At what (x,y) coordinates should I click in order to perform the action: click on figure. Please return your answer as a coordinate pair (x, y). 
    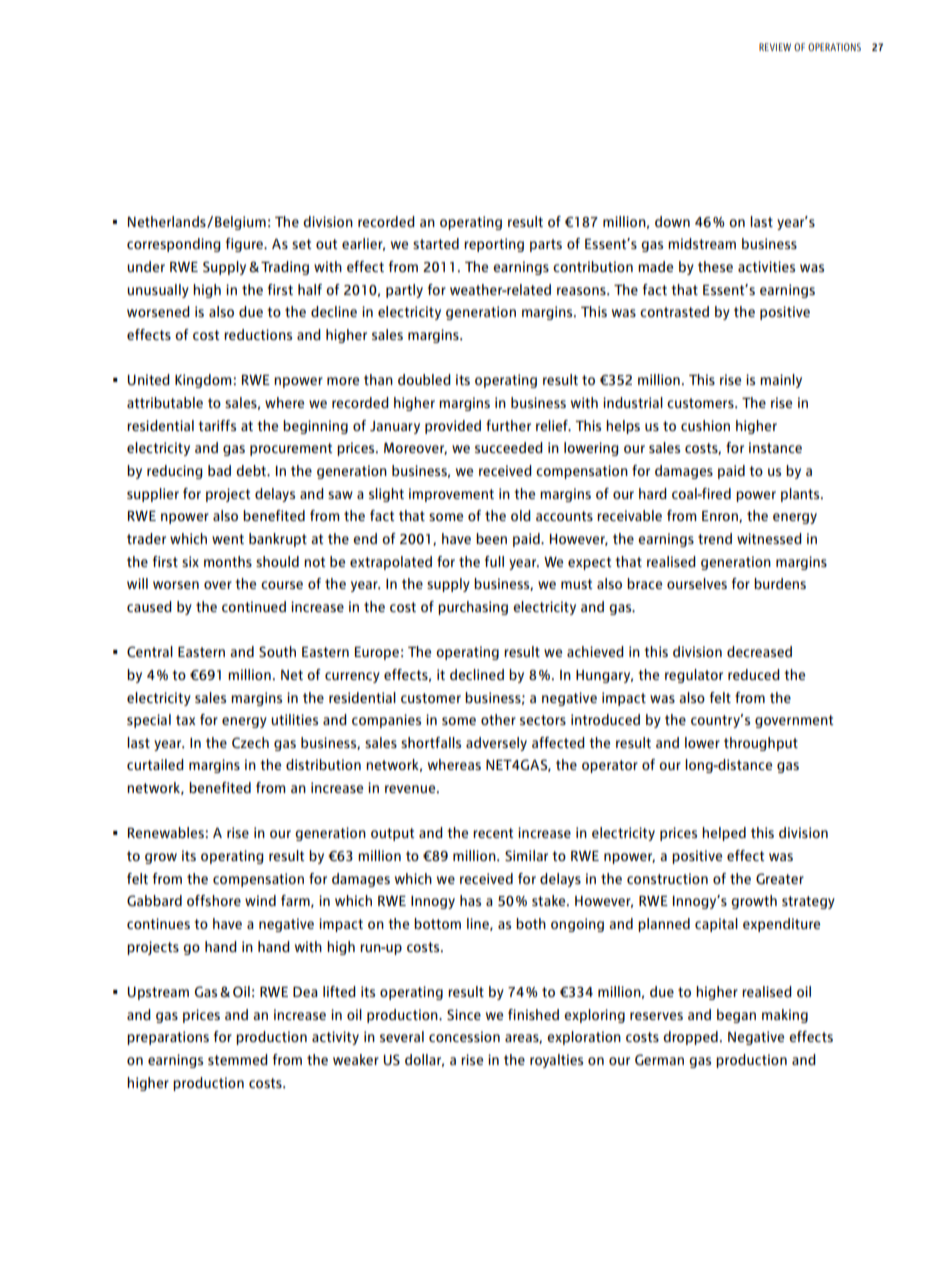
    Looking at the image, I should click on (245, 245).
